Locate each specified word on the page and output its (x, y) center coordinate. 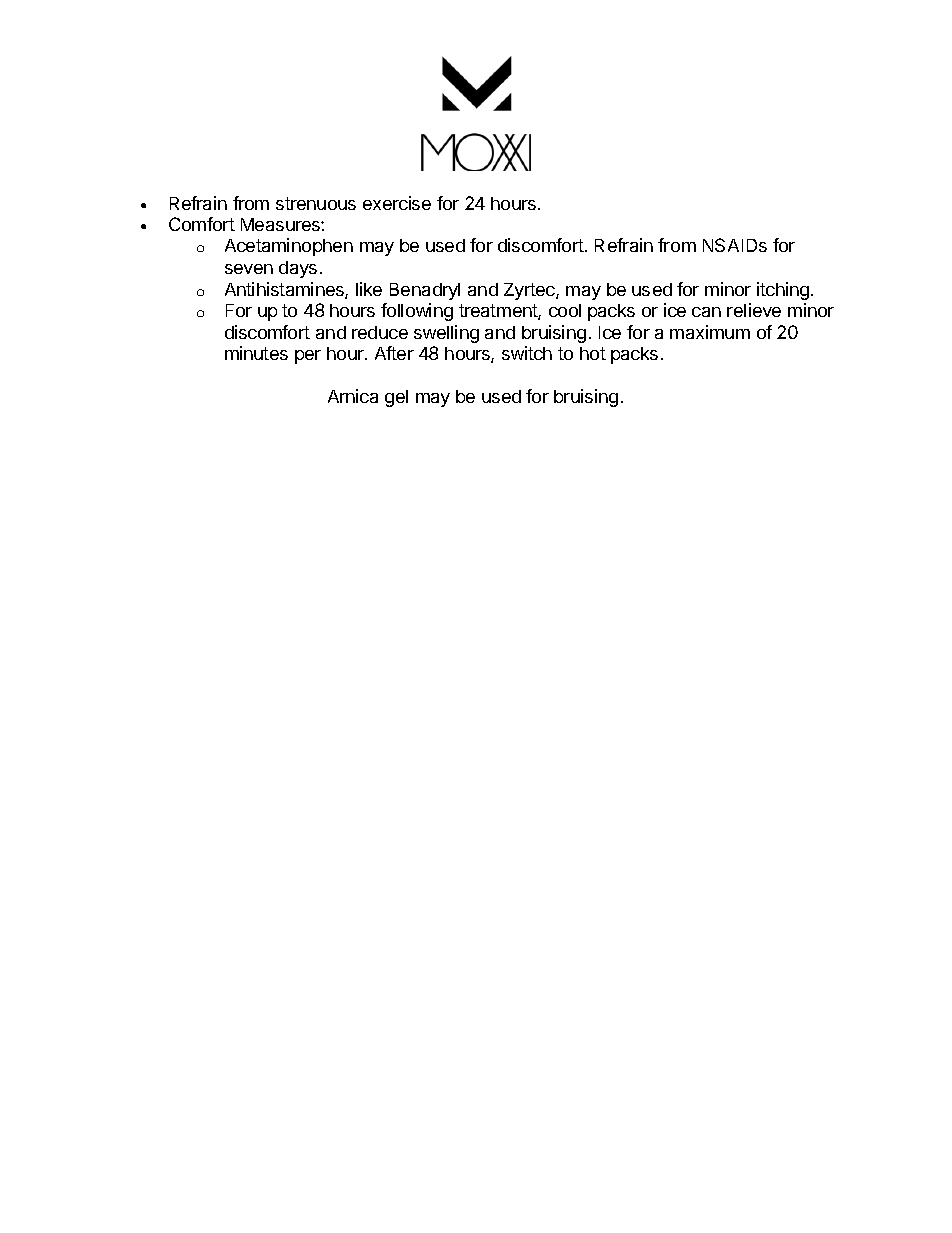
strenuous (316, 203)
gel (396, 398)
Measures (281, 224)
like (369, 289)
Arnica (353, 396)
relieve (754, 310)
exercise (397, 203)
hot (593, 353)
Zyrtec (530, 291)
